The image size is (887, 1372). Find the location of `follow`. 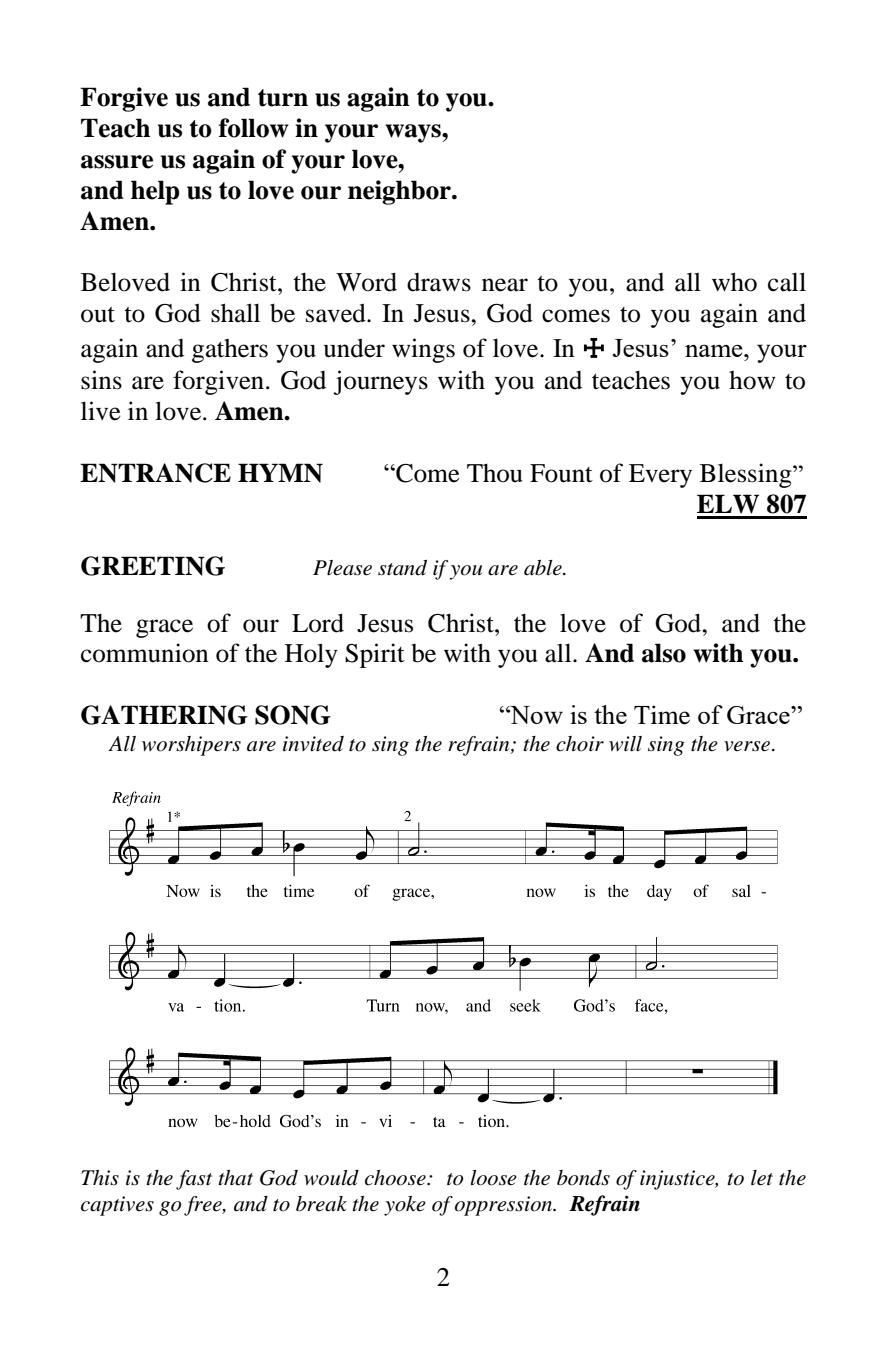

follow is located at coordinates (254, 128).
